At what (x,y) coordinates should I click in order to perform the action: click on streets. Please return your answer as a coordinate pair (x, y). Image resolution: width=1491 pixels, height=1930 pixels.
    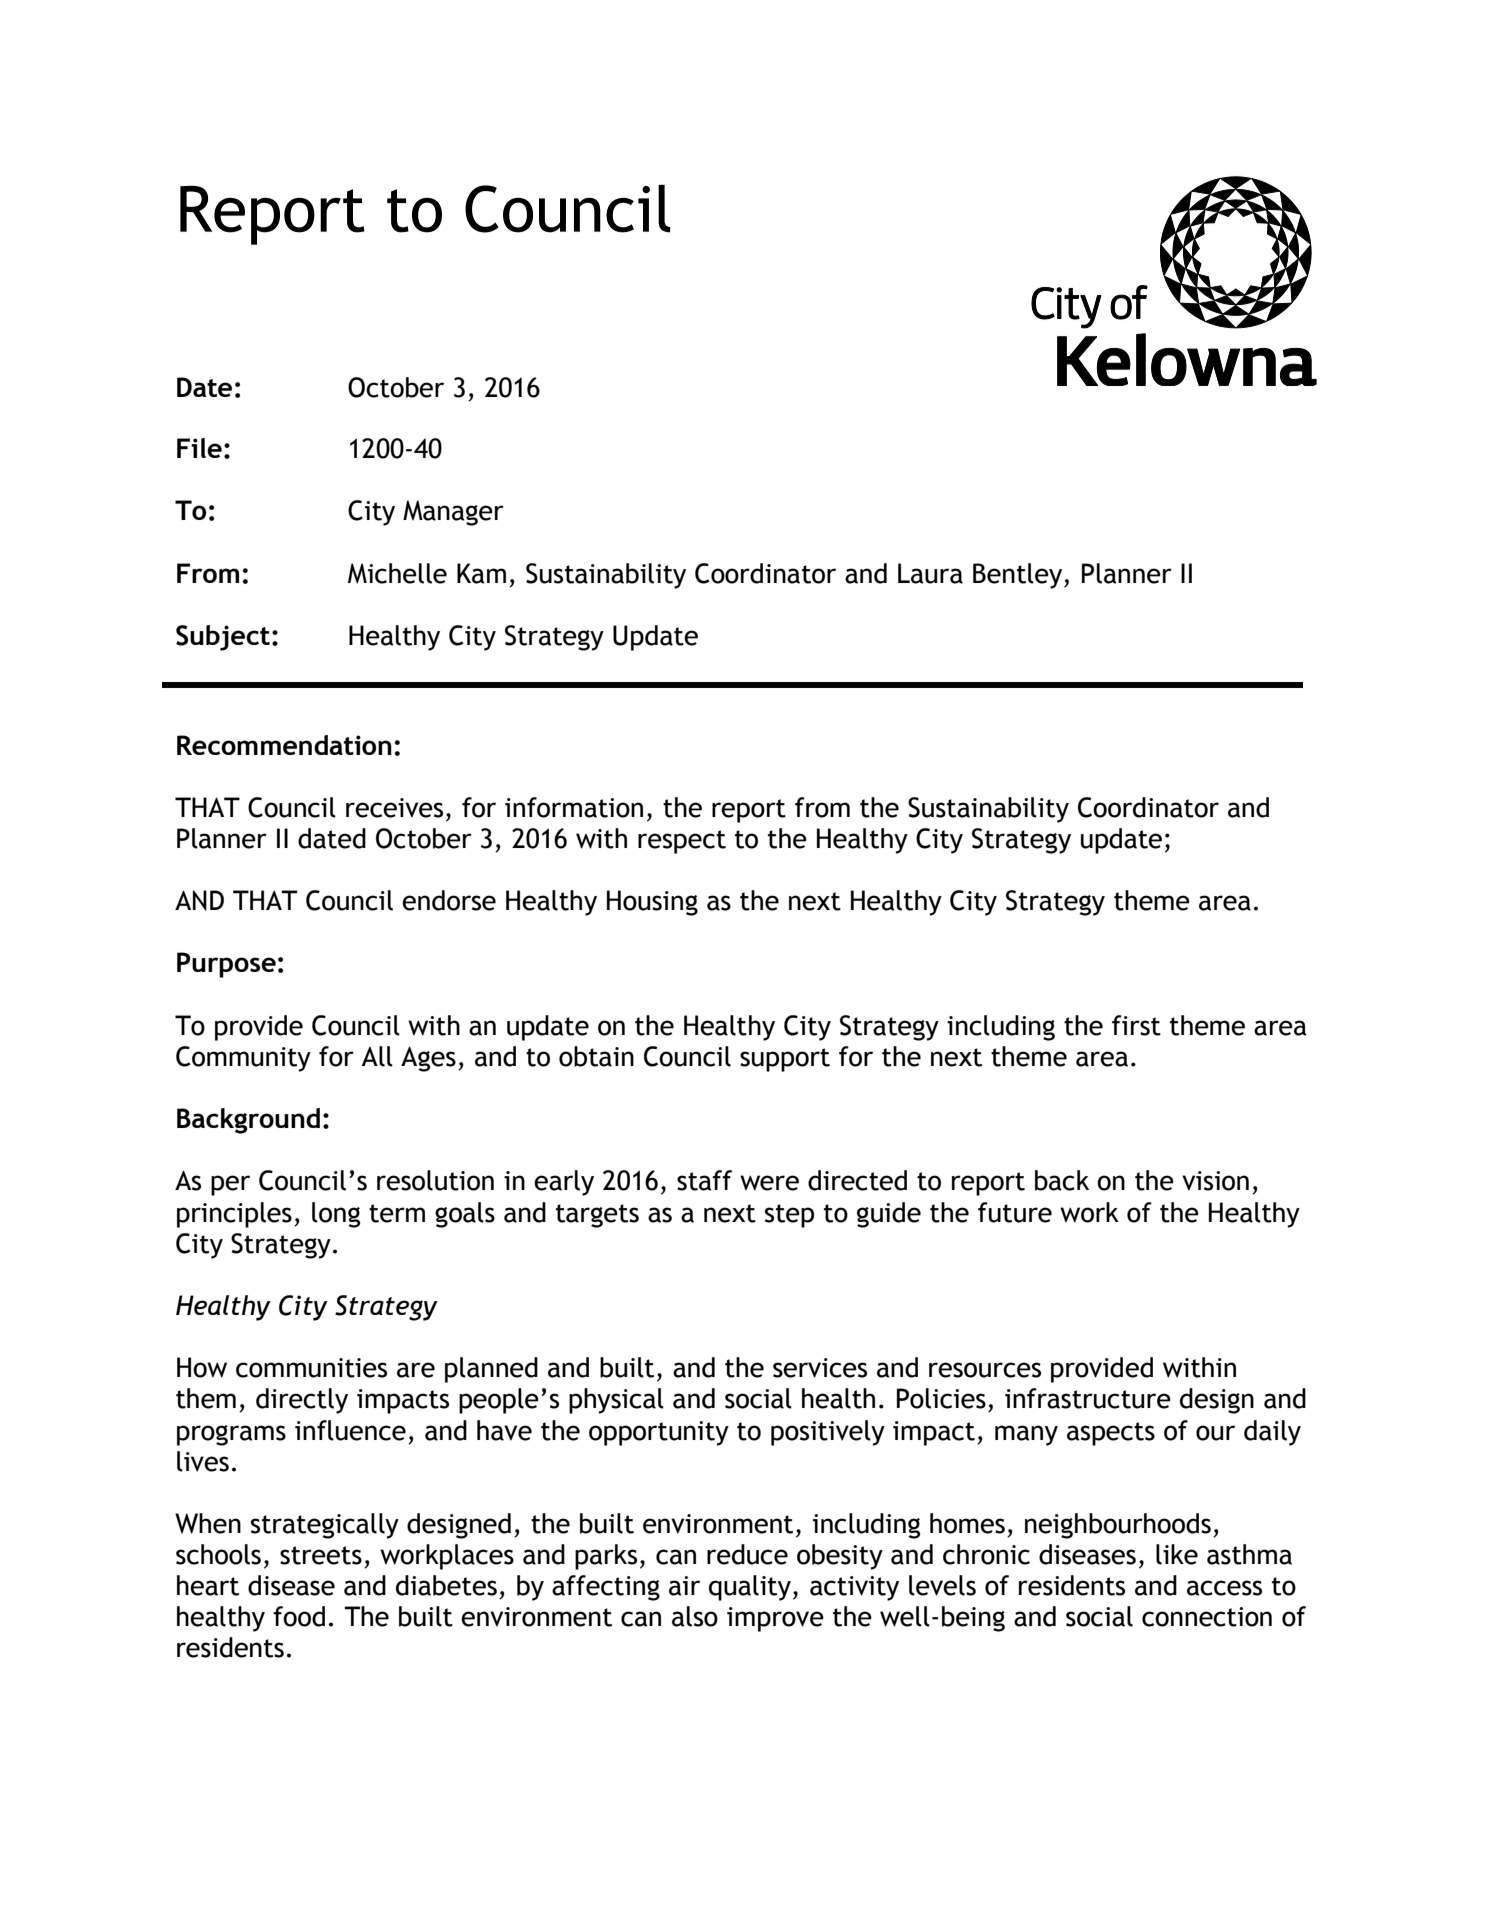
    Looking at the image, I should click on (321, 1555).
